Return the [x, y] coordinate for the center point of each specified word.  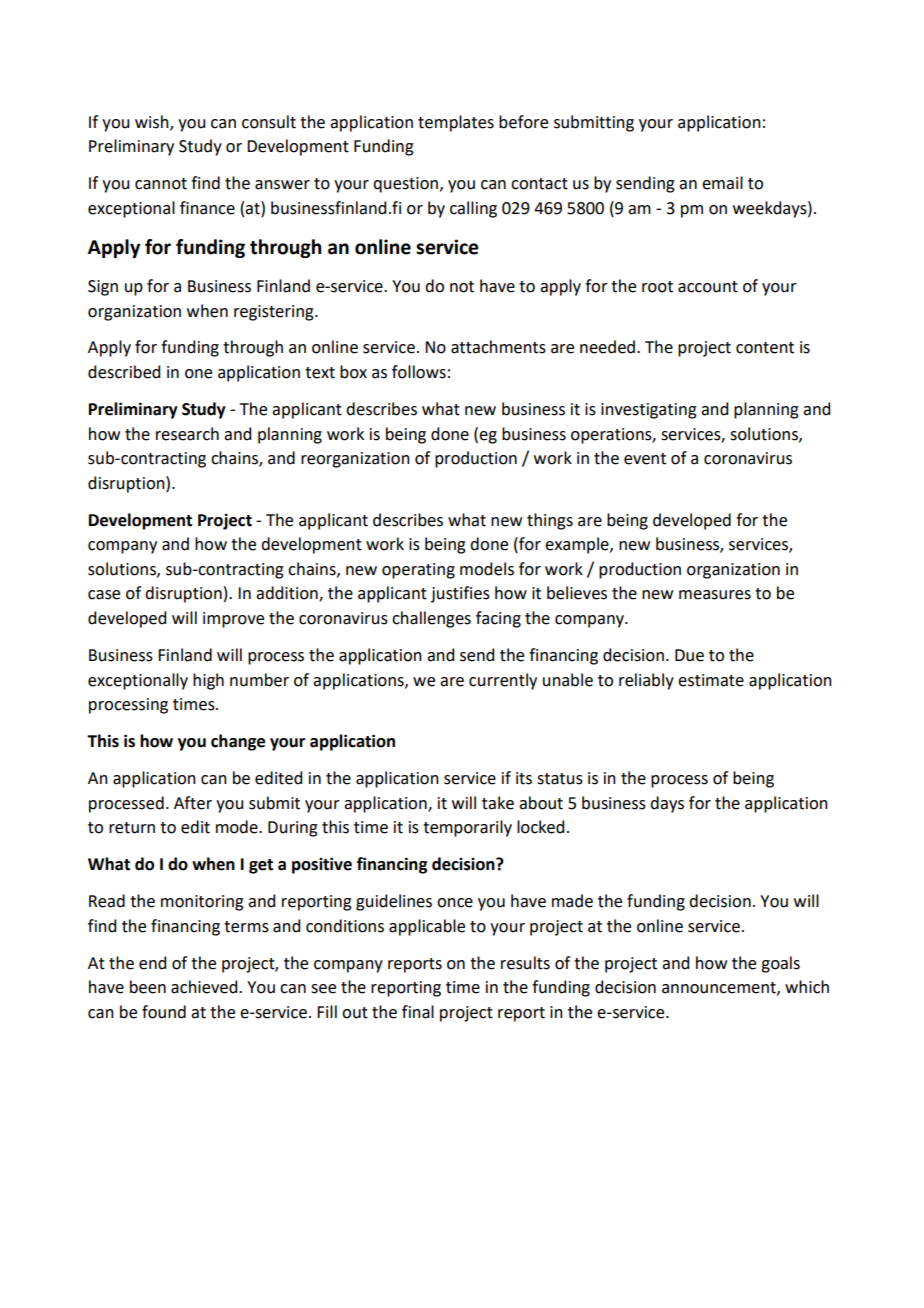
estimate [711, 680]
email [722, 183]
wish [153, 122]
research [187, 434]
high [208, 681]
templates [456, 123]
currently [503, 681]
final [418, 1012]
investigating [649, 411]
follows [419, 372]
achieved [205, 987]
